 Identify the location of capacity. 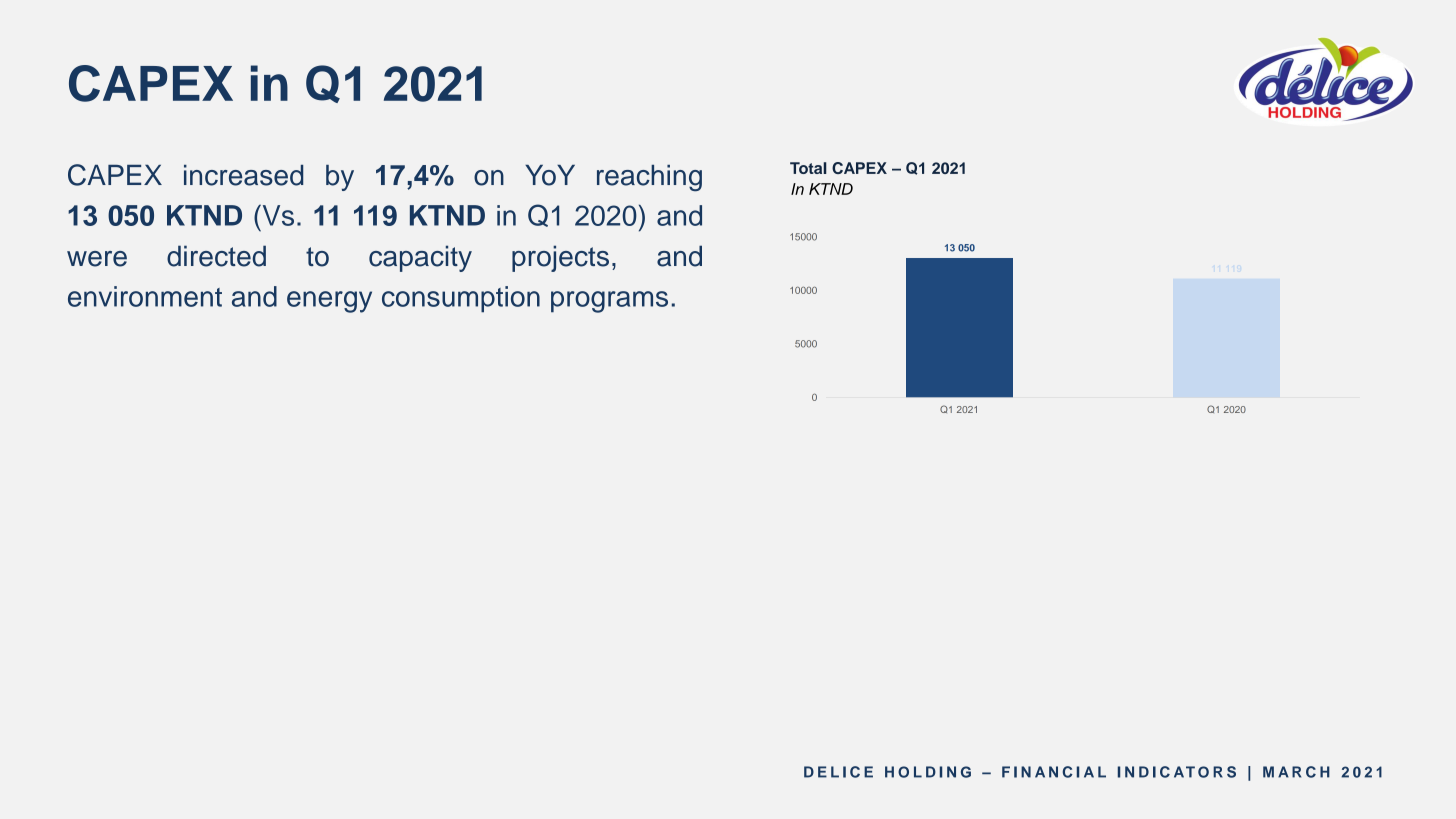
(420, 258).
